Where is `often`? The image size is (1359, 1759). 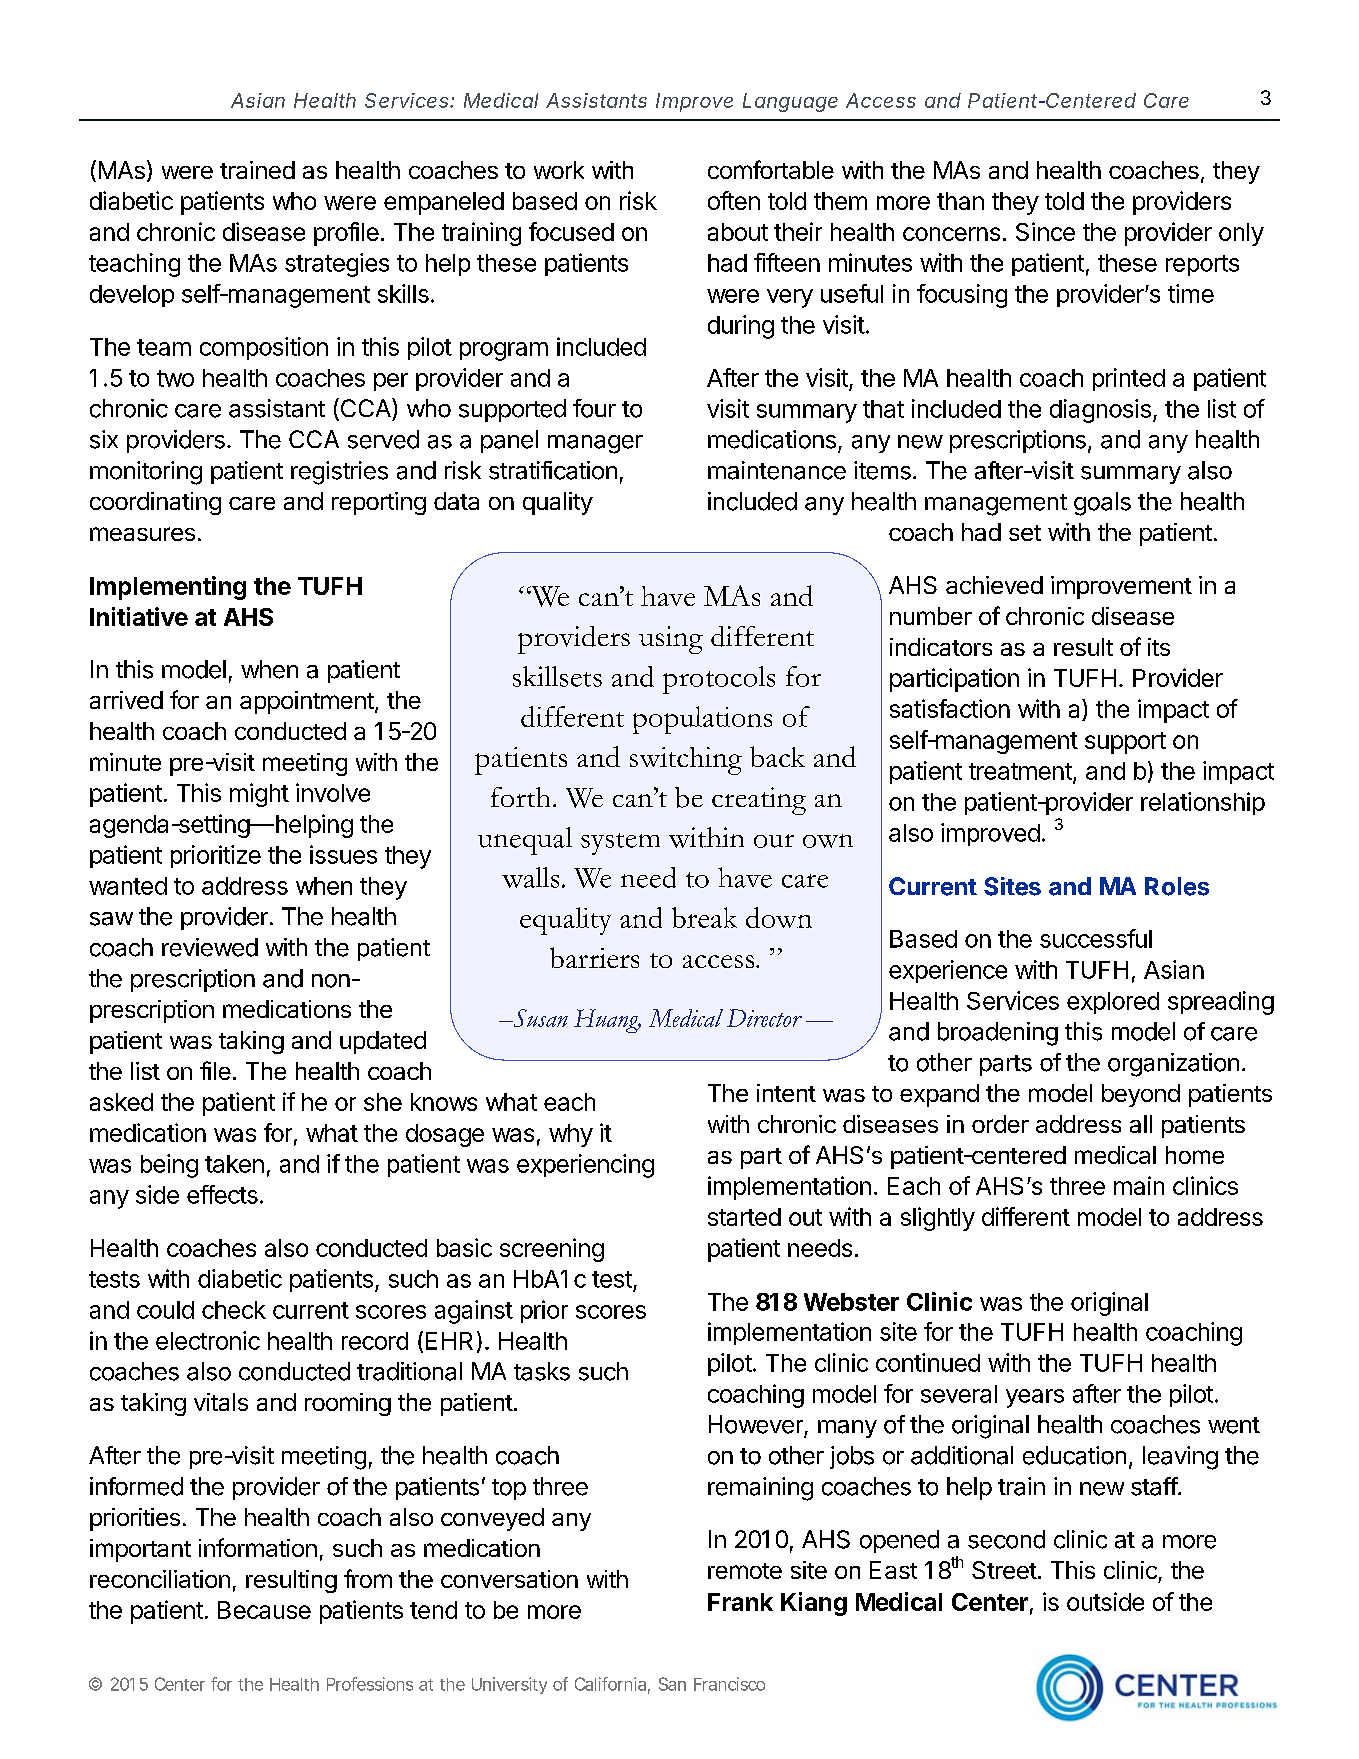 often is located at coordinates (734, 200).
